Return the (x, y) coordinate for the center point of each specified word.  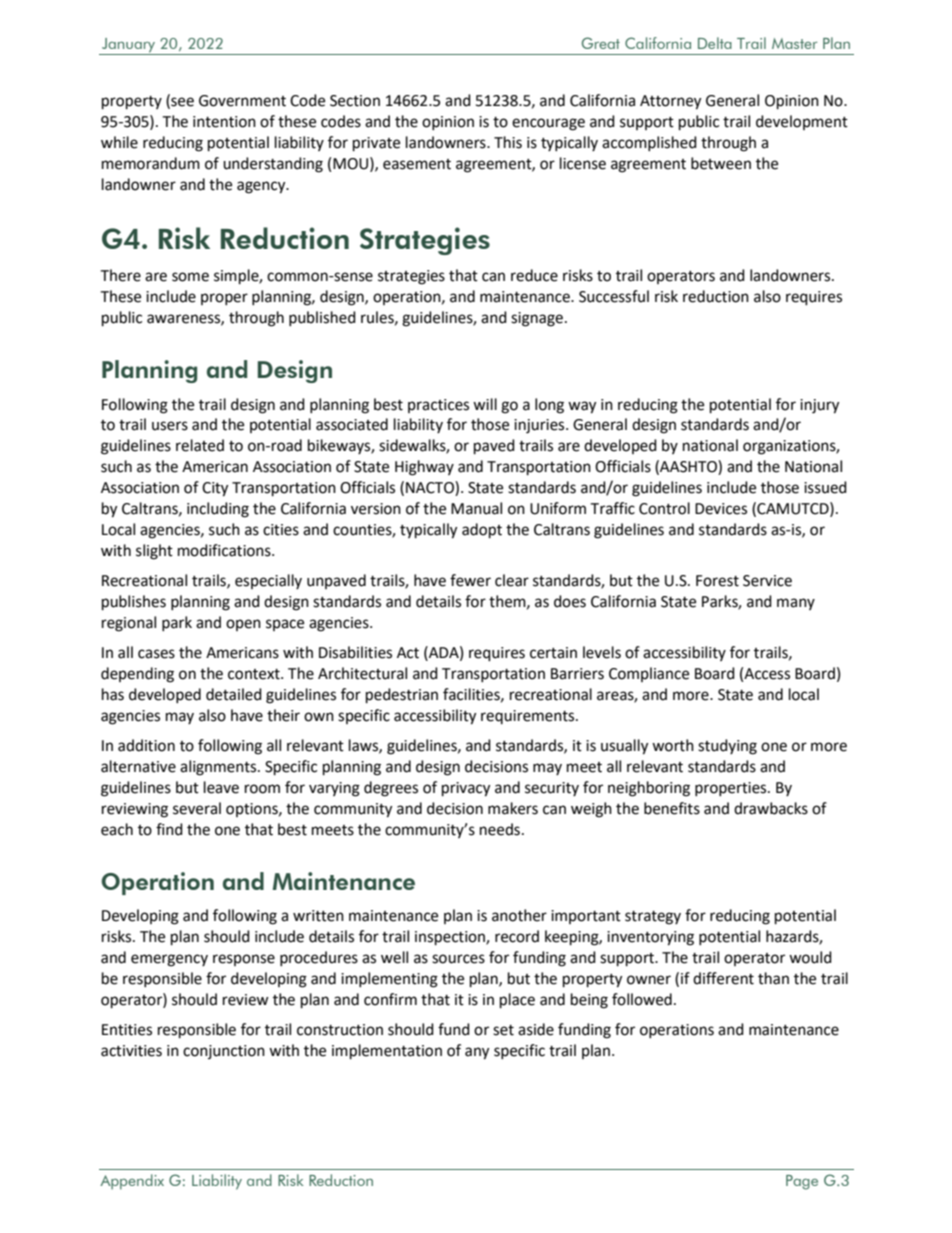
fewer (470, 580)
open (243, 625)
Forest (717, 581)
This (508, 142)
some (190, 277)
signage (537, 319)
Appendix (132, 1182)
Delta (715, 43)
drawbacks (771, 808)
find (169, 829)
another (519, 915)
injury (819, 406)
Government (242, 101)
